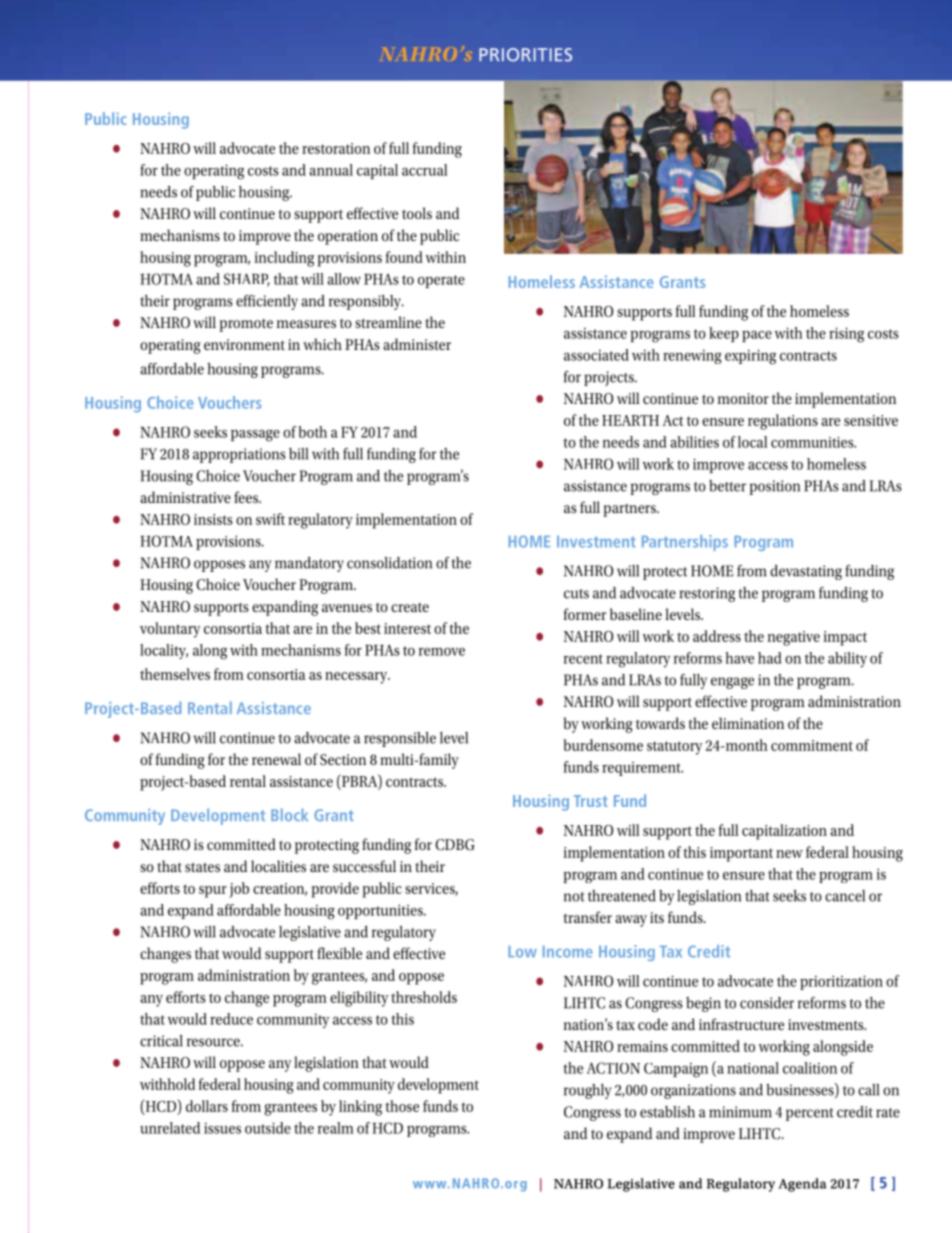  What do you see at coordinates (757, 336) in the screenshot?
I see `pace` at bounding box center [757, 336].
